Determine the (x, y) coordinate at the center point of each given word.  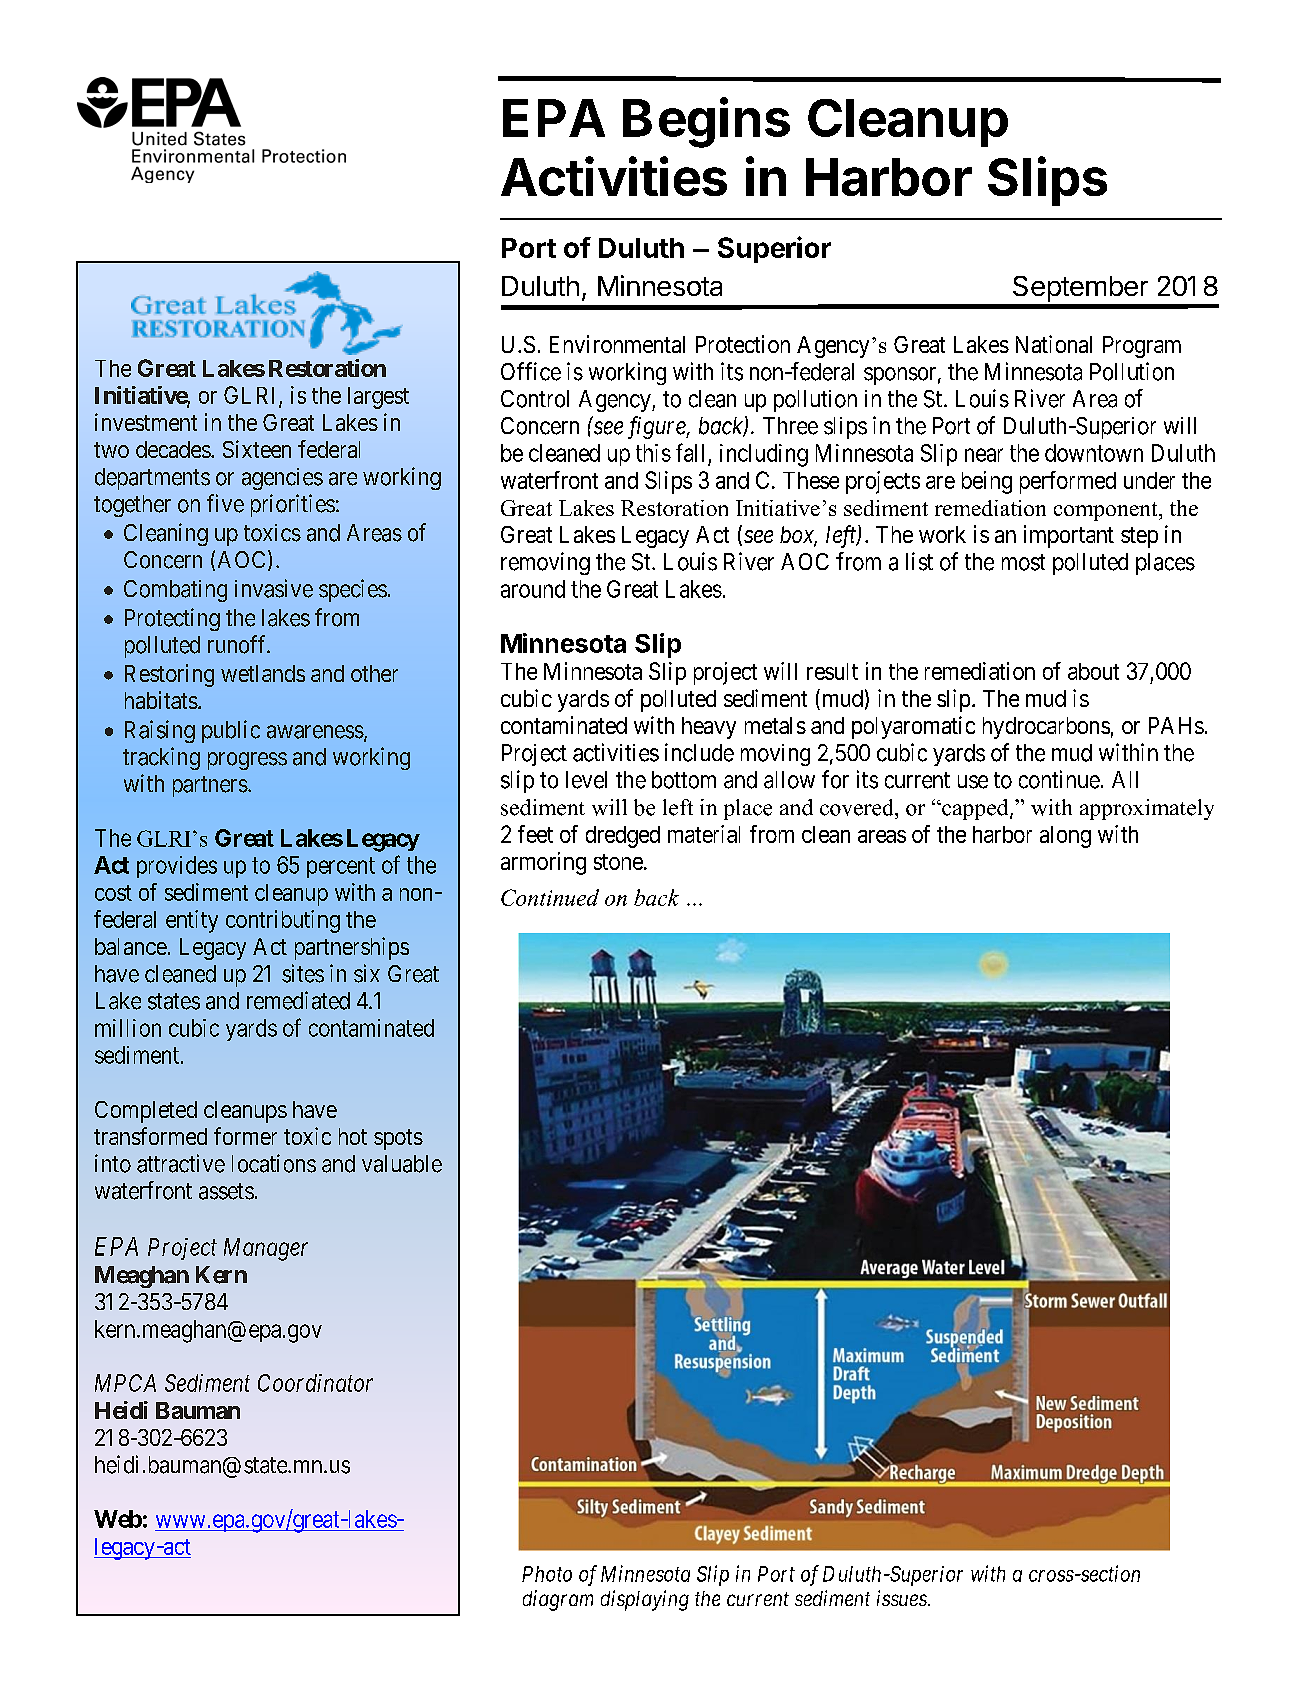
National (1054, 344)
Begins (706, 122)
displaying (645, 1600)
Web (118, 1519)
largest (378, 398)
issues (903, 1598)
